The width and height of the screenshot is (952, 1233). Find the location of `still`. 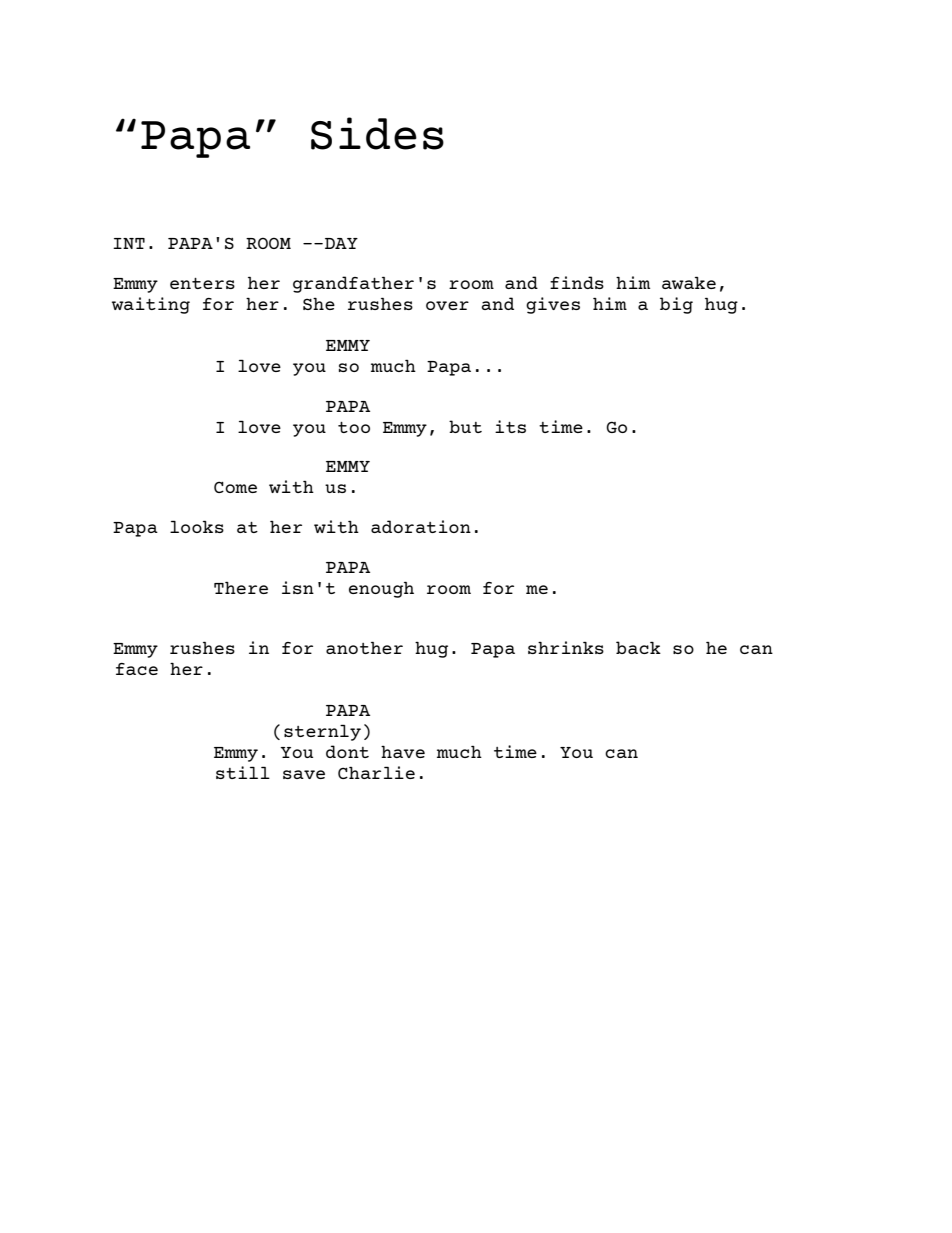

still is located at coordinates (243, 772).
